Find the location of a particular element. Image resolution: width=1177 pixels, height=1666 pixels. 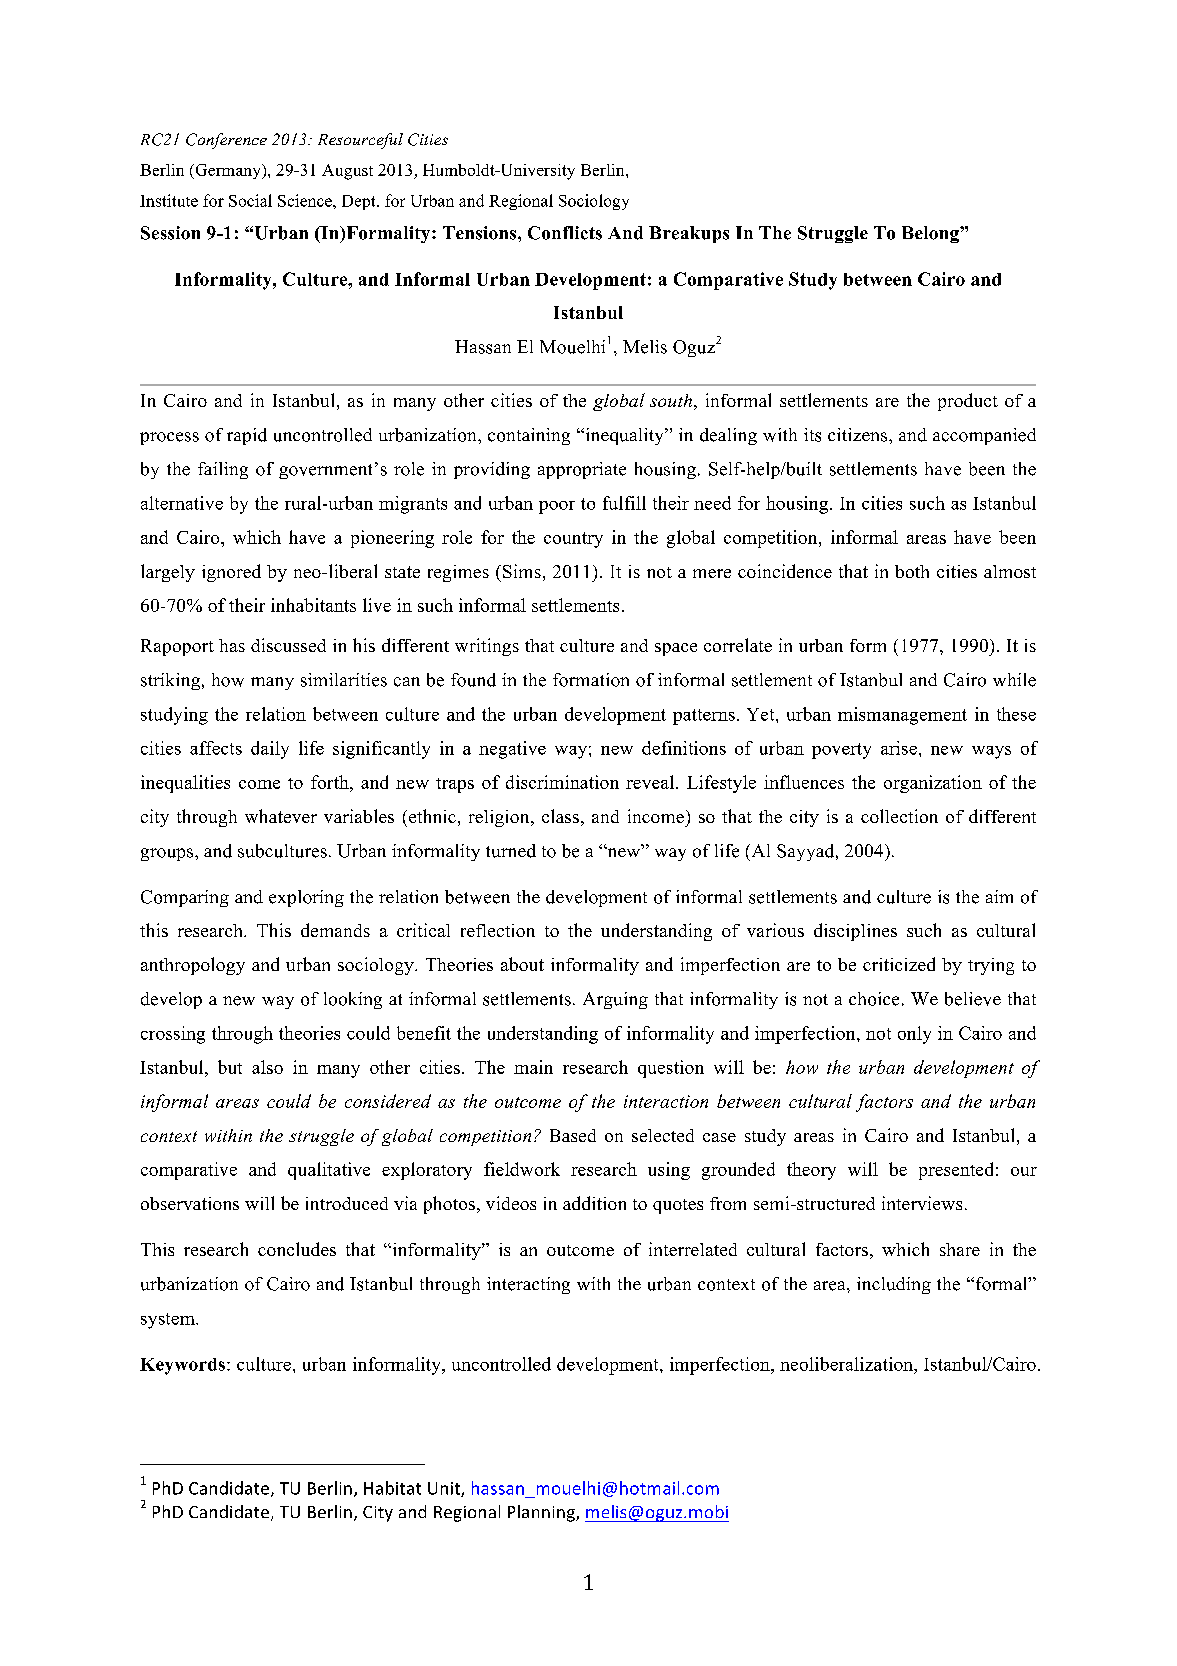

Keywords is located at coordinates (182, 1366).
